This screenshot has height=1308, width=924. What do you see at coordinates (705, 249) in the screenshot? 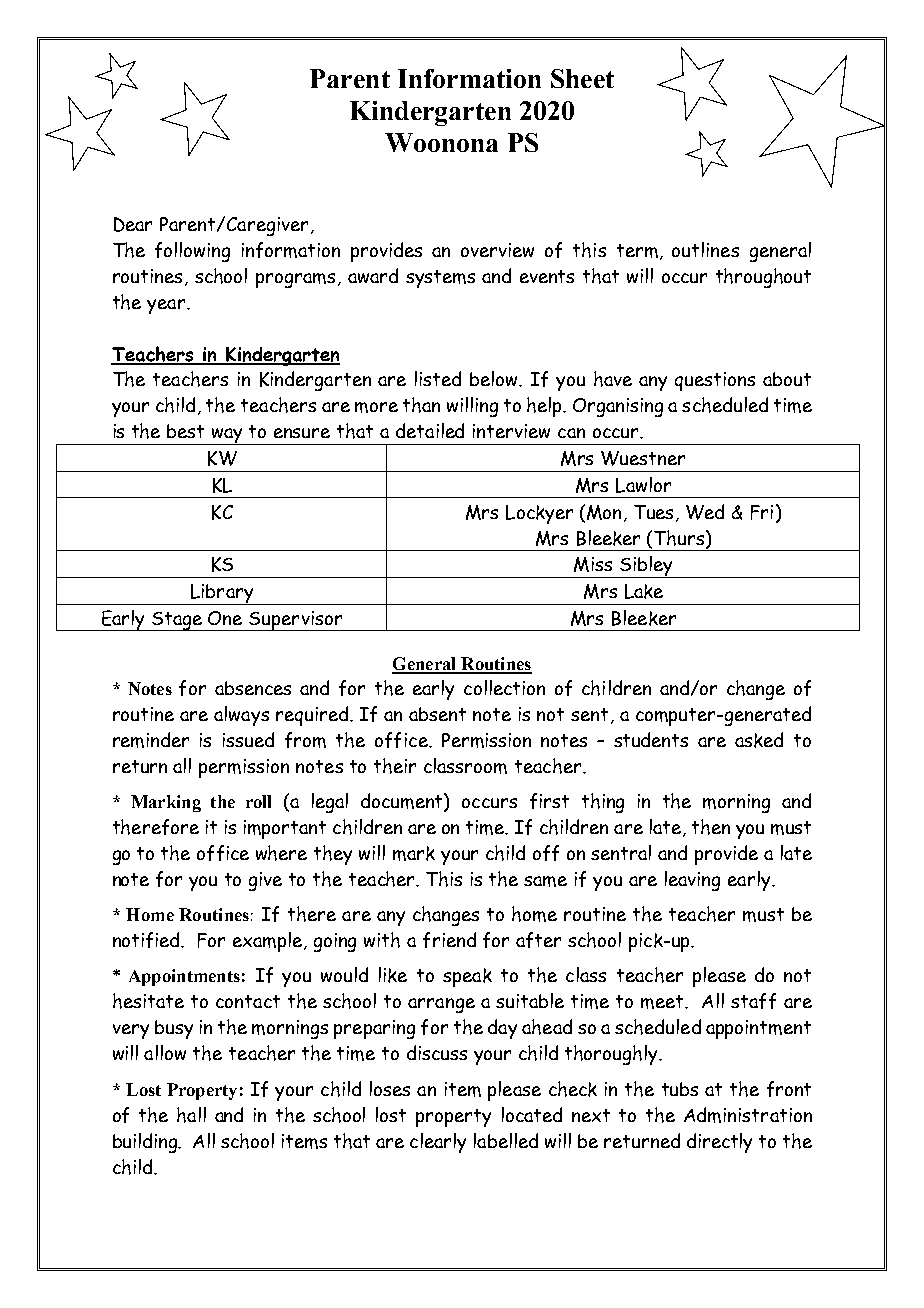
I see `outlines` at bounding box center [705, 249].
